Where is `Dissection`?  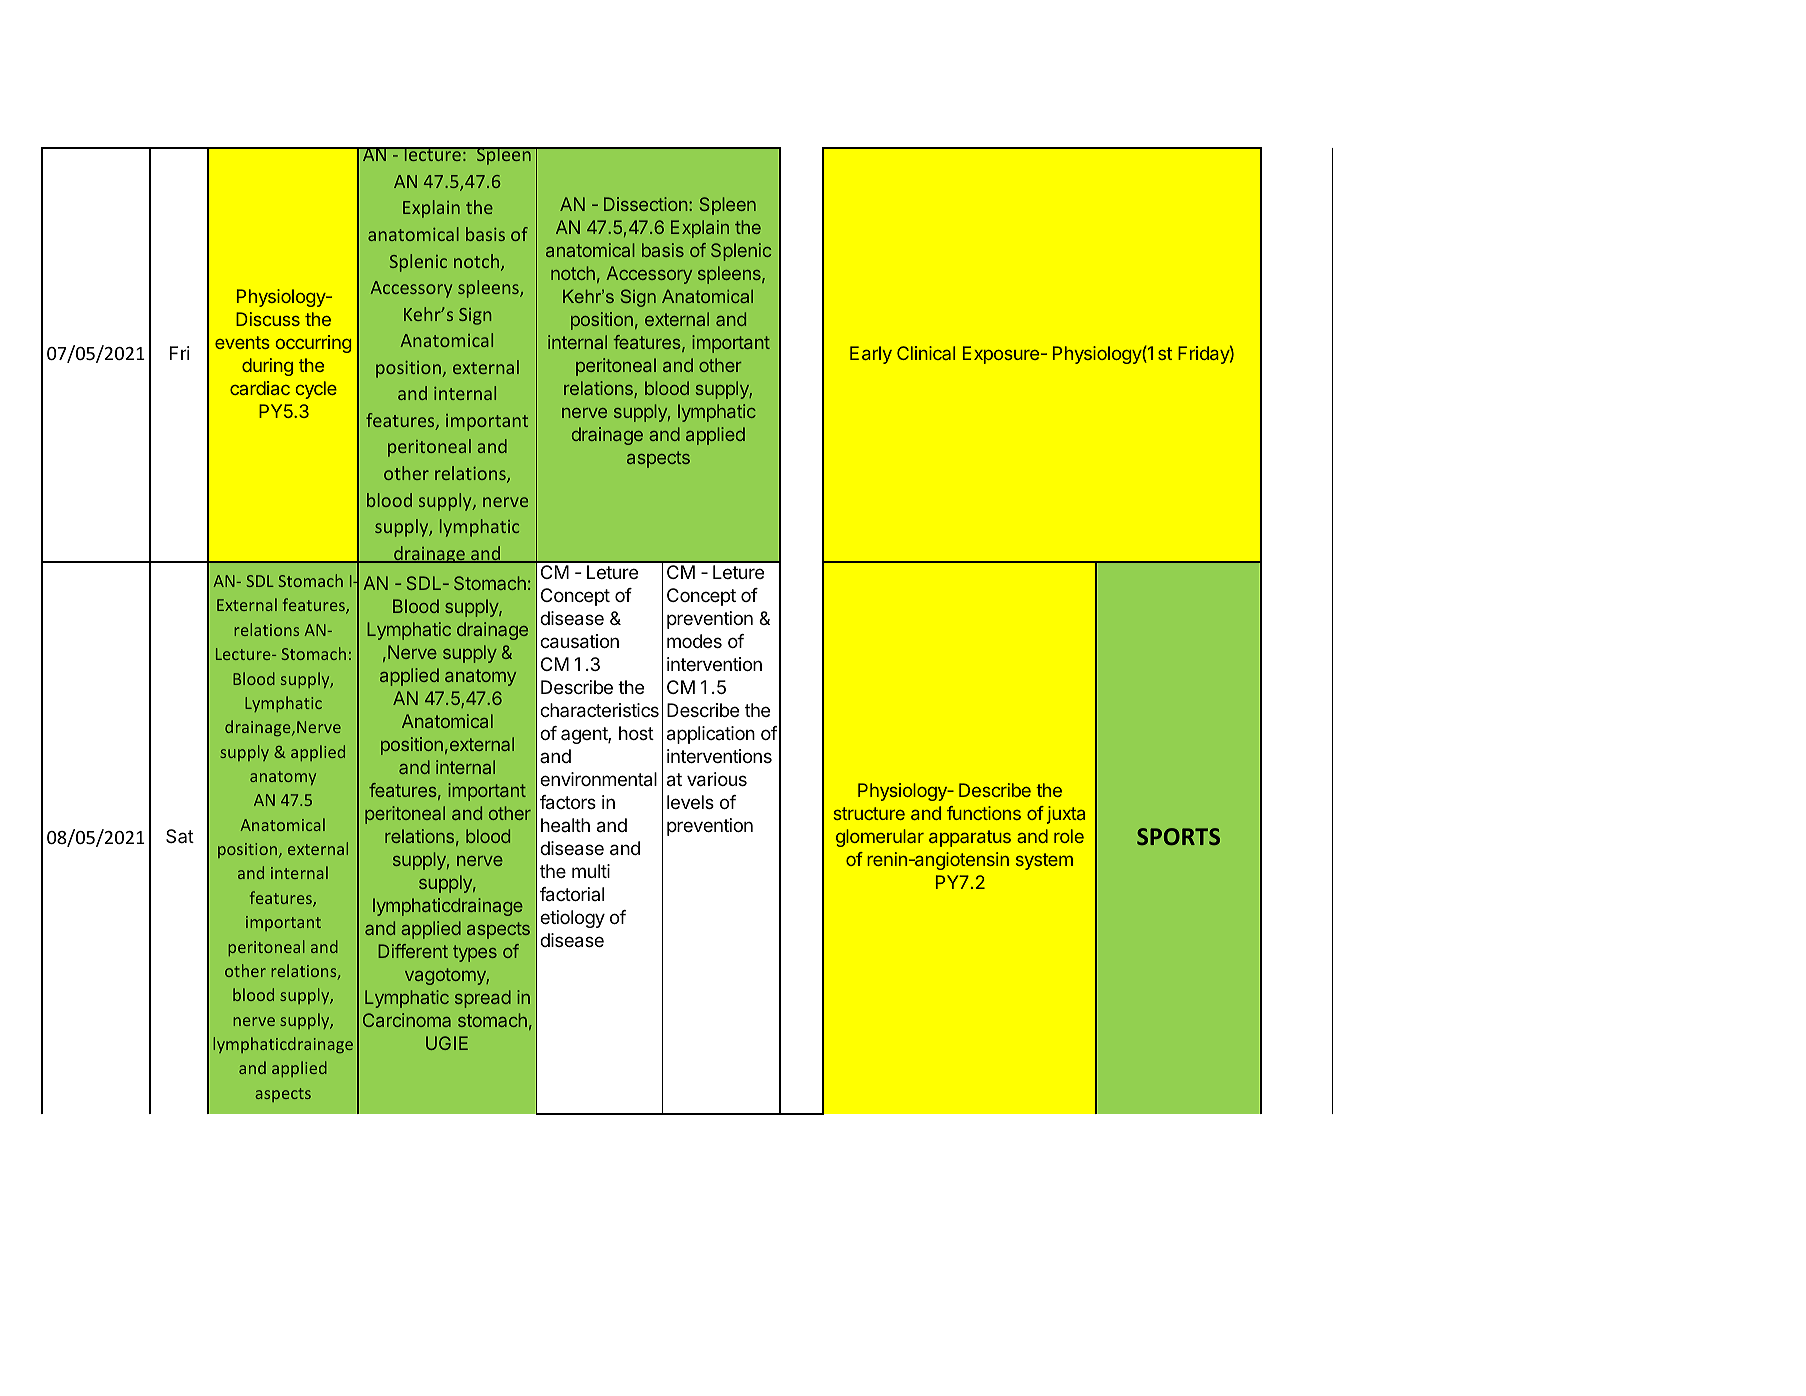 Dissection is located at coordinates (645, 204).
